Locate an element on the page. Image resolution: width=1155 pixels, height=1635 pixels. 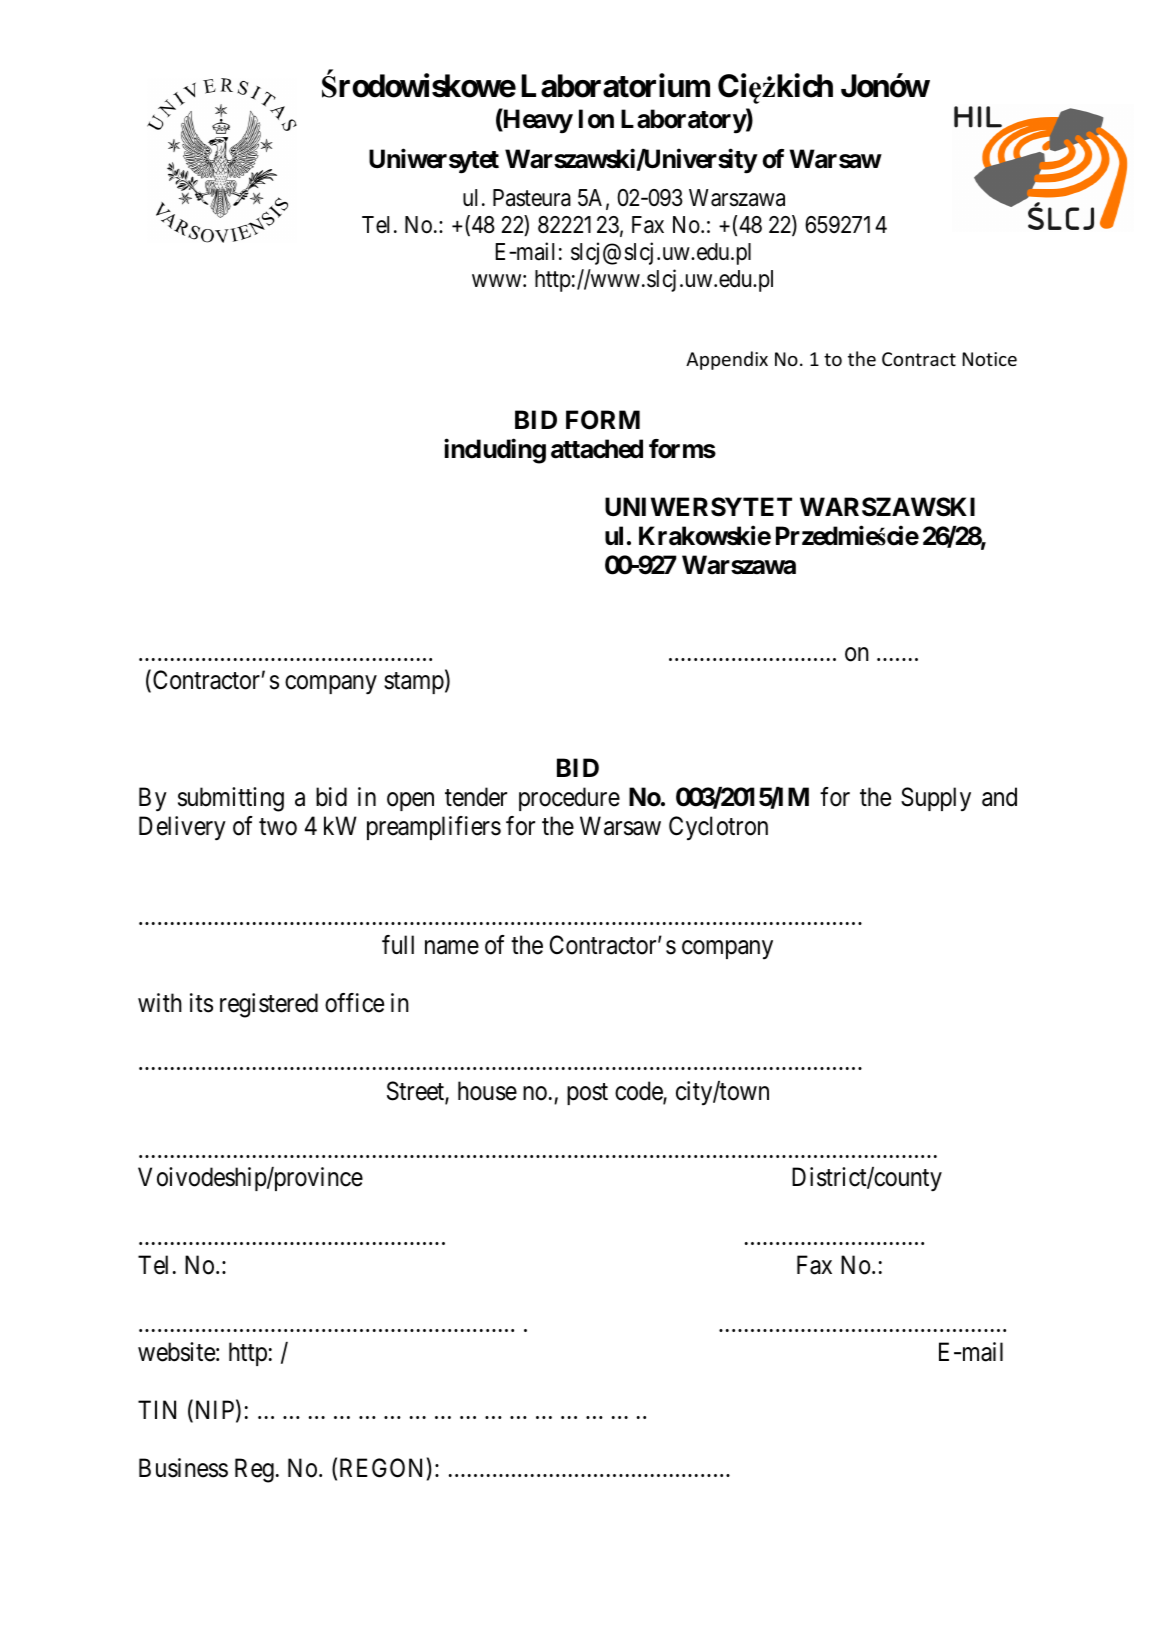
submitting is located at coordinates (231, 799).
